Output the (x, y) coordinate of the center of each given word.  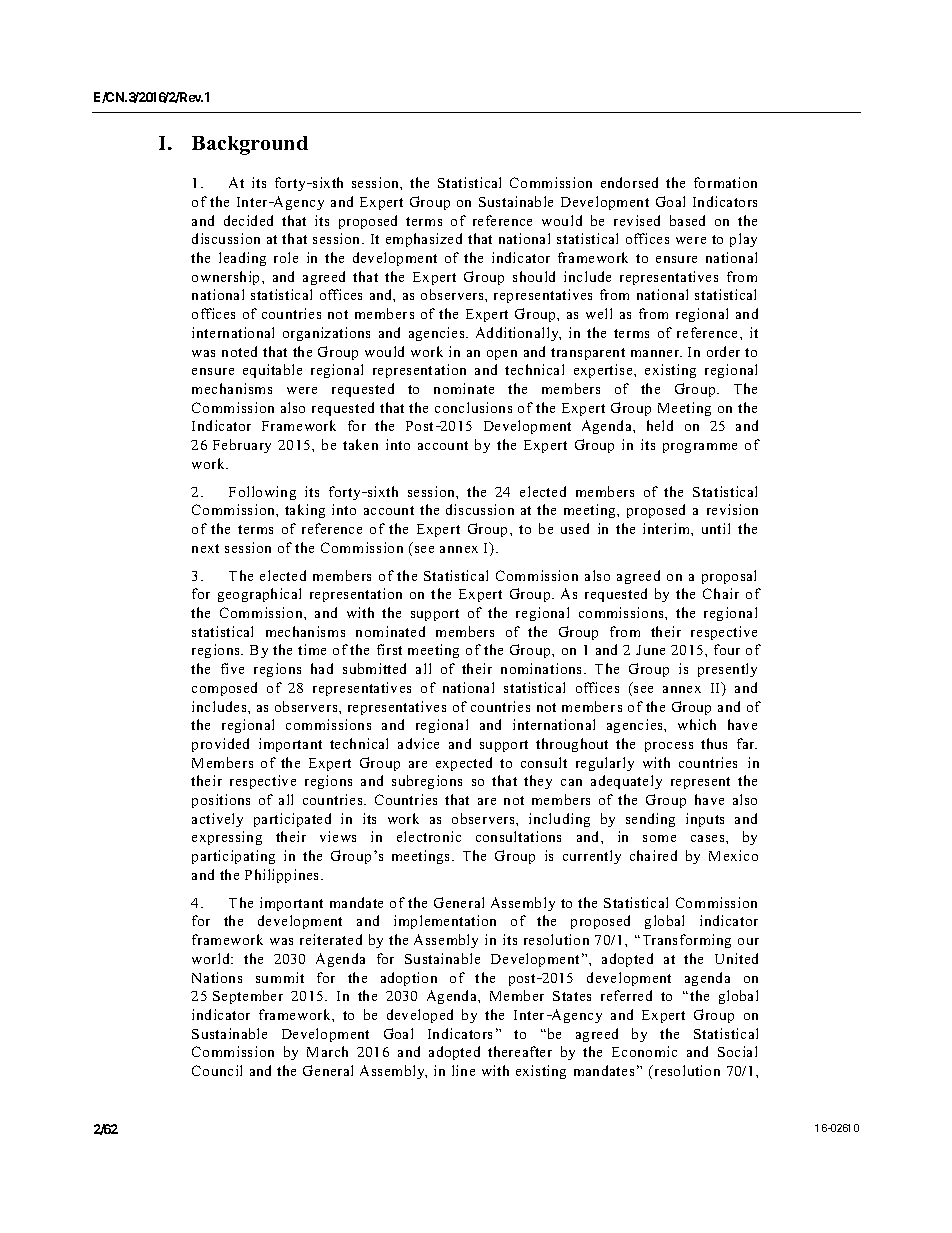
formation (725, 182)
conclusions (473, 407)
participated (292, 820)
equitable (272, 371)
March (327, 1051)
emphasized (424, 240)
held (660, 425)
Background (250, 145)
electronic (429, 836)
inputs (705, 820)
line (463, 1070)
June (650, 650)
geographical (259, 595)
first (389, 649)
